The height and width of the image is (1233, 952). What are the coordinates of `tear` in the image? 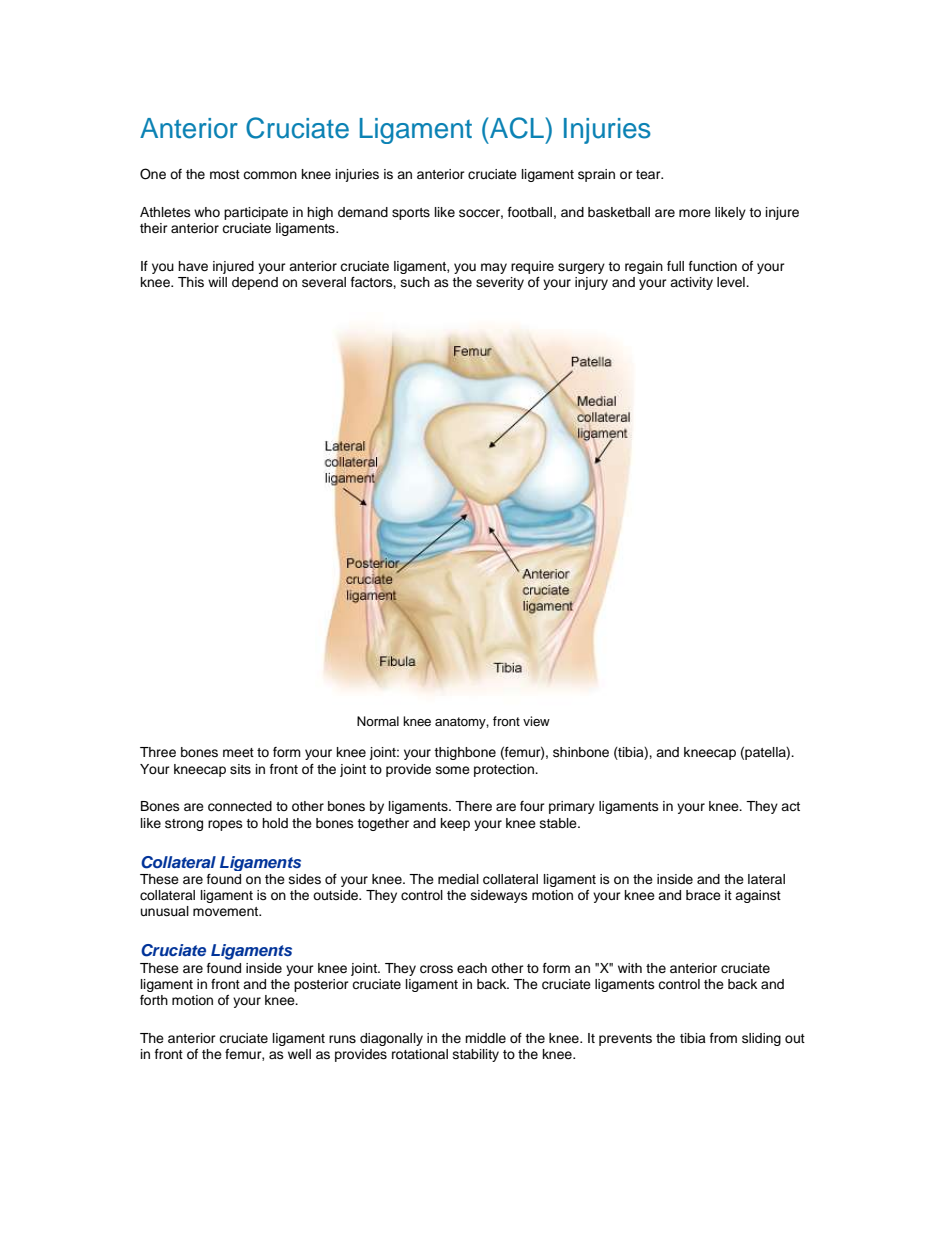 It's located at (649, 174).
